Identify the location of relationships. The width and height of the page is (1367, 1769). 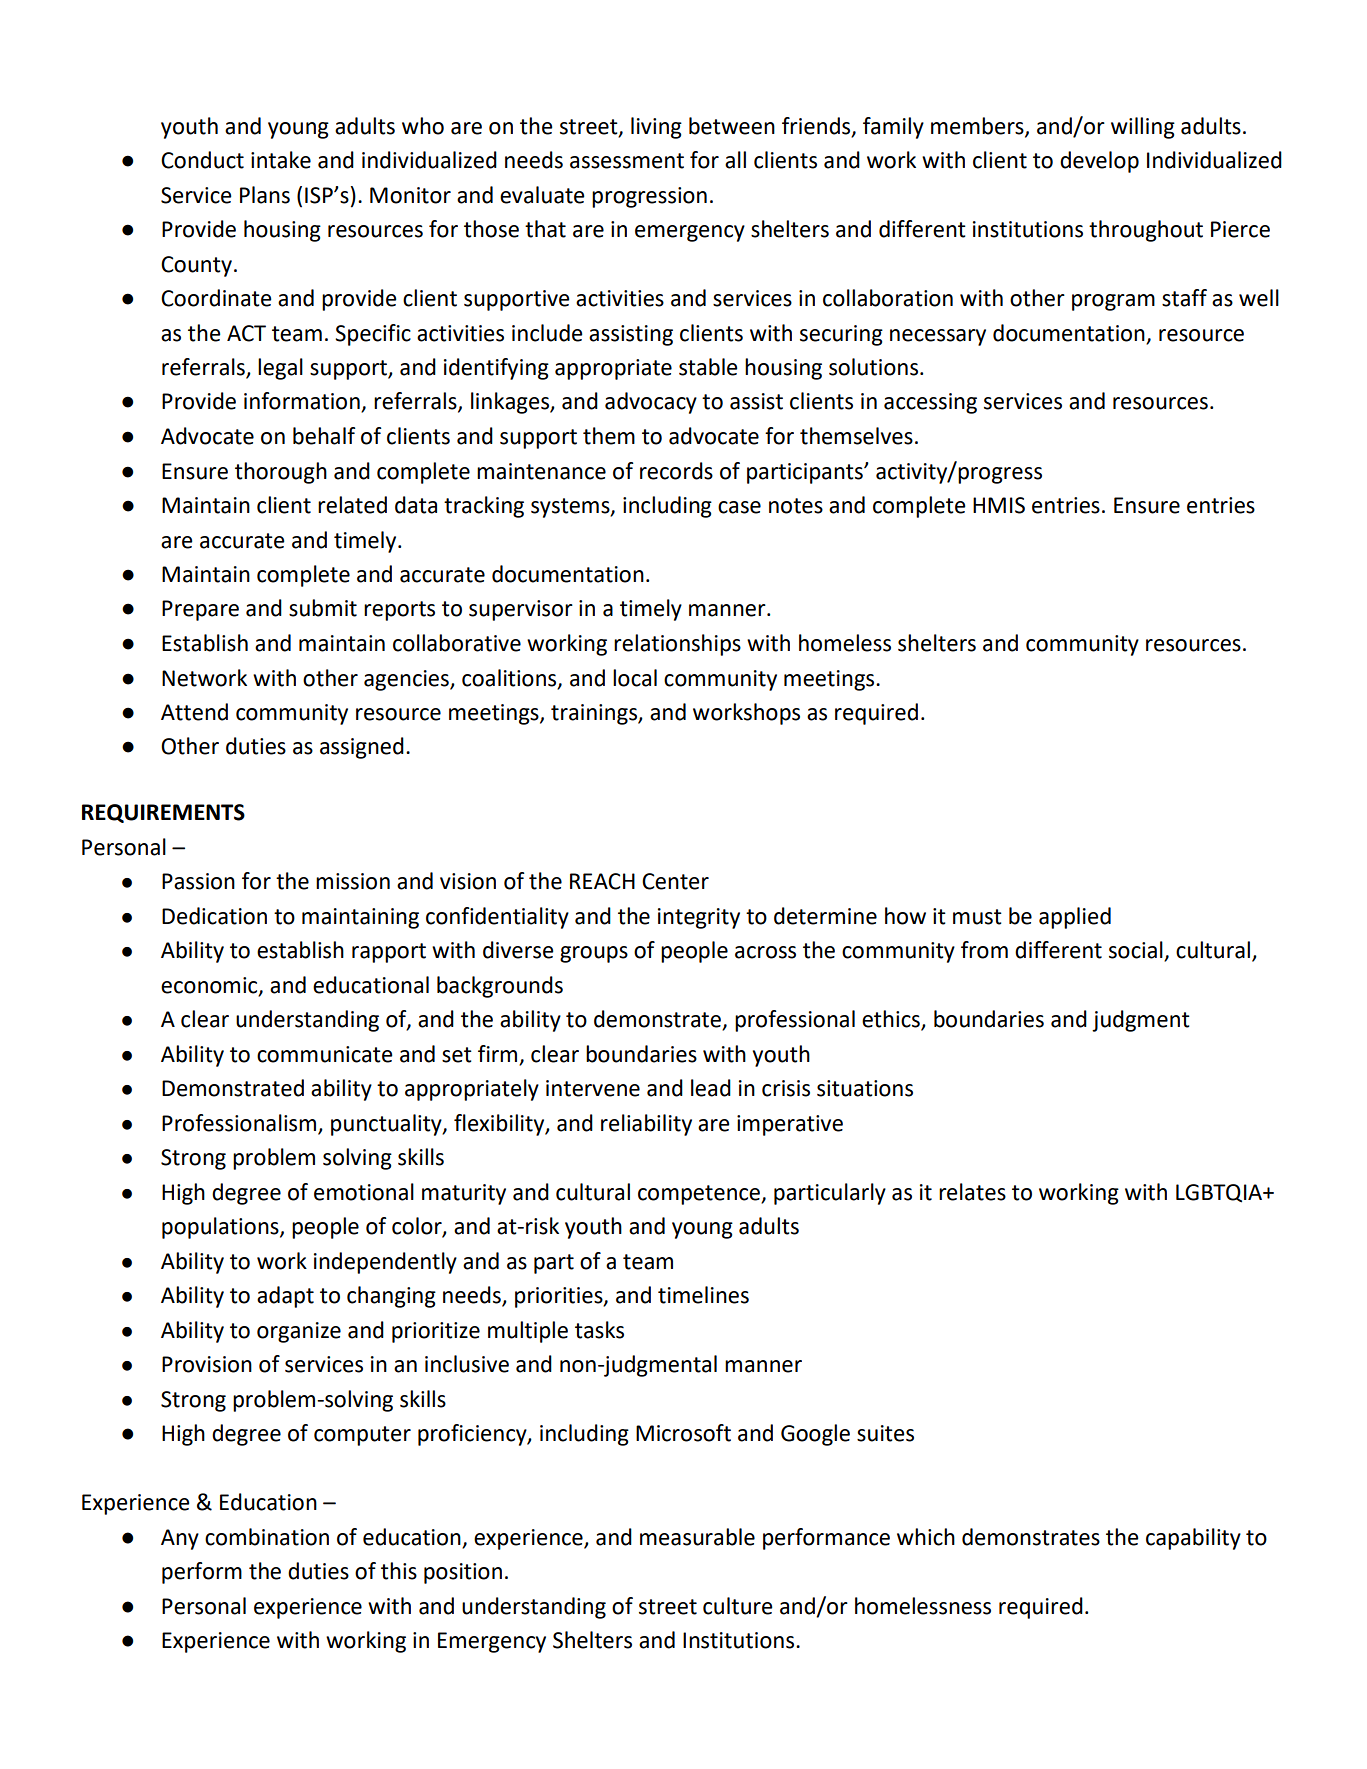
(677, 645).
